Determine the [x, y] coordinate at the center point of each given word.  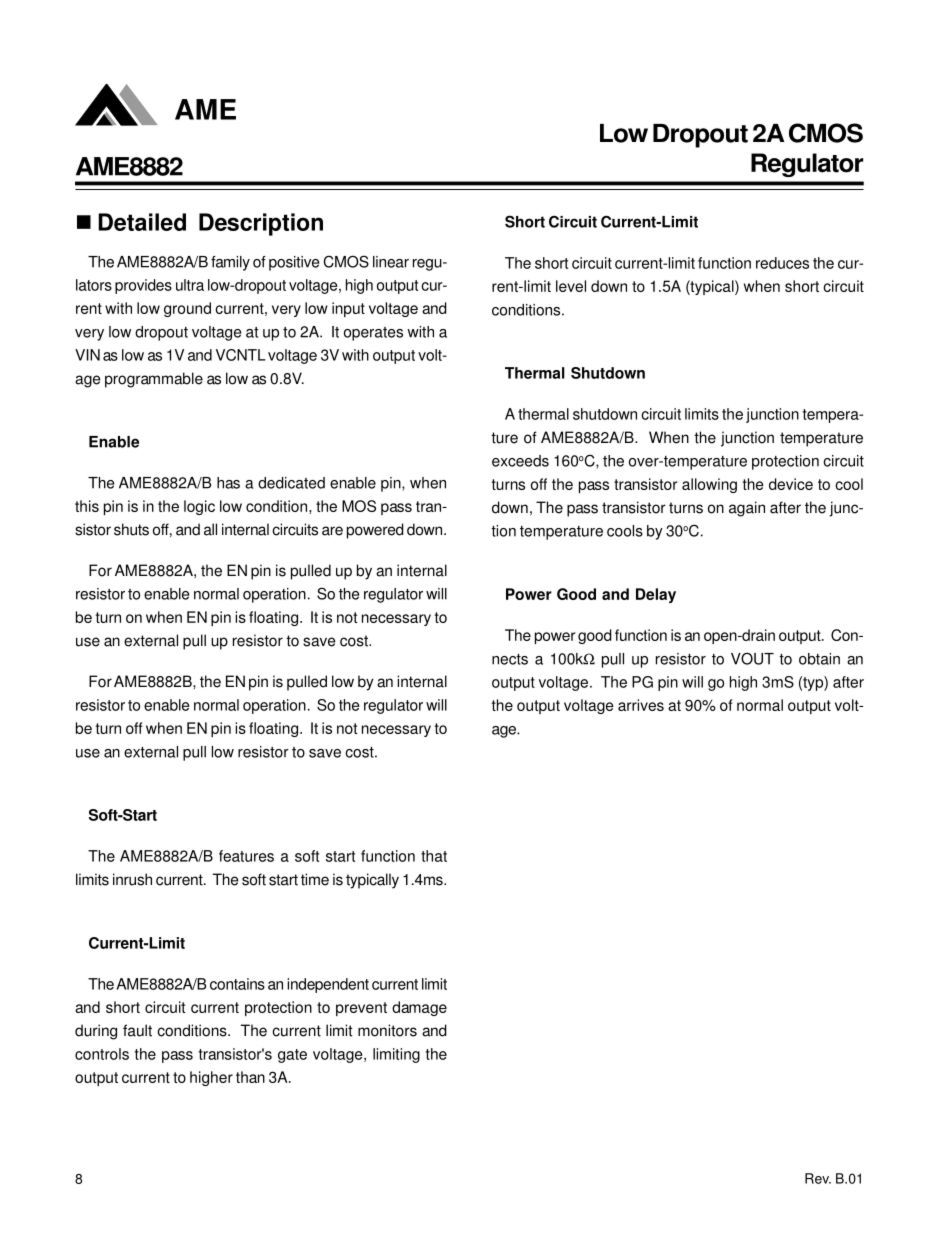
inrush [132, 879]
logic [199, 507]
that [434, 856]
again [747, 509]
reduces [782, 263]
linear [391, 262]
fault [137, 1030]
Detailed [142, 222]
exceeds [520, 461]
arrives [641, 705]
